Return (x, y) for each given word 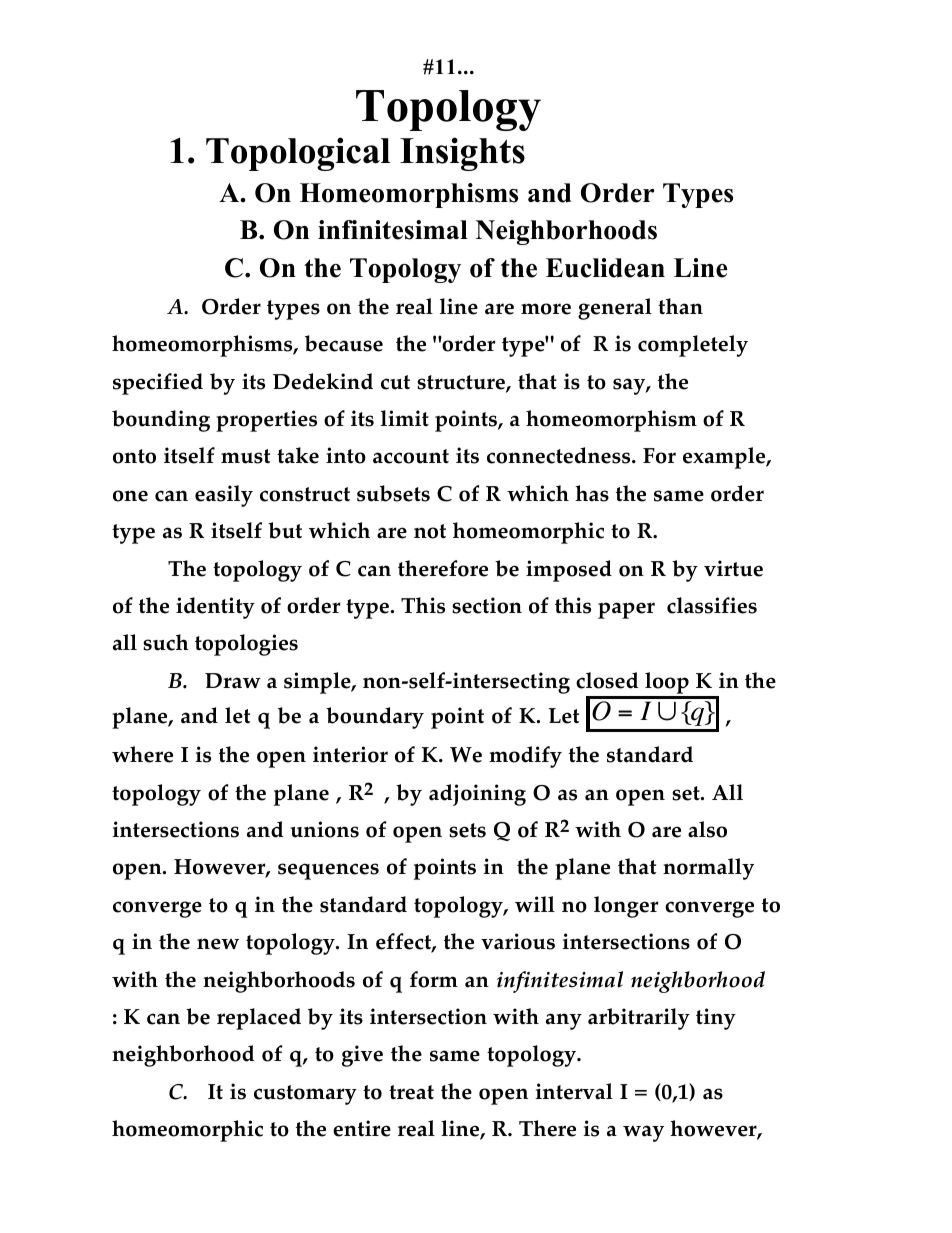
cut (395, 382)
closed (607, 680)
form (434, 979)
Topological (298, 154)
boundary (375, 718)
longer (626, 907)
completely (693, 346)
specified (158, 384)
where (142, 754)
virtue (733, 568)
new (218, 944)
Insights (462, 154)
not (430, 531)
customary (305, 1095)
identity (215, 608)
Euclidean (605, 268)
